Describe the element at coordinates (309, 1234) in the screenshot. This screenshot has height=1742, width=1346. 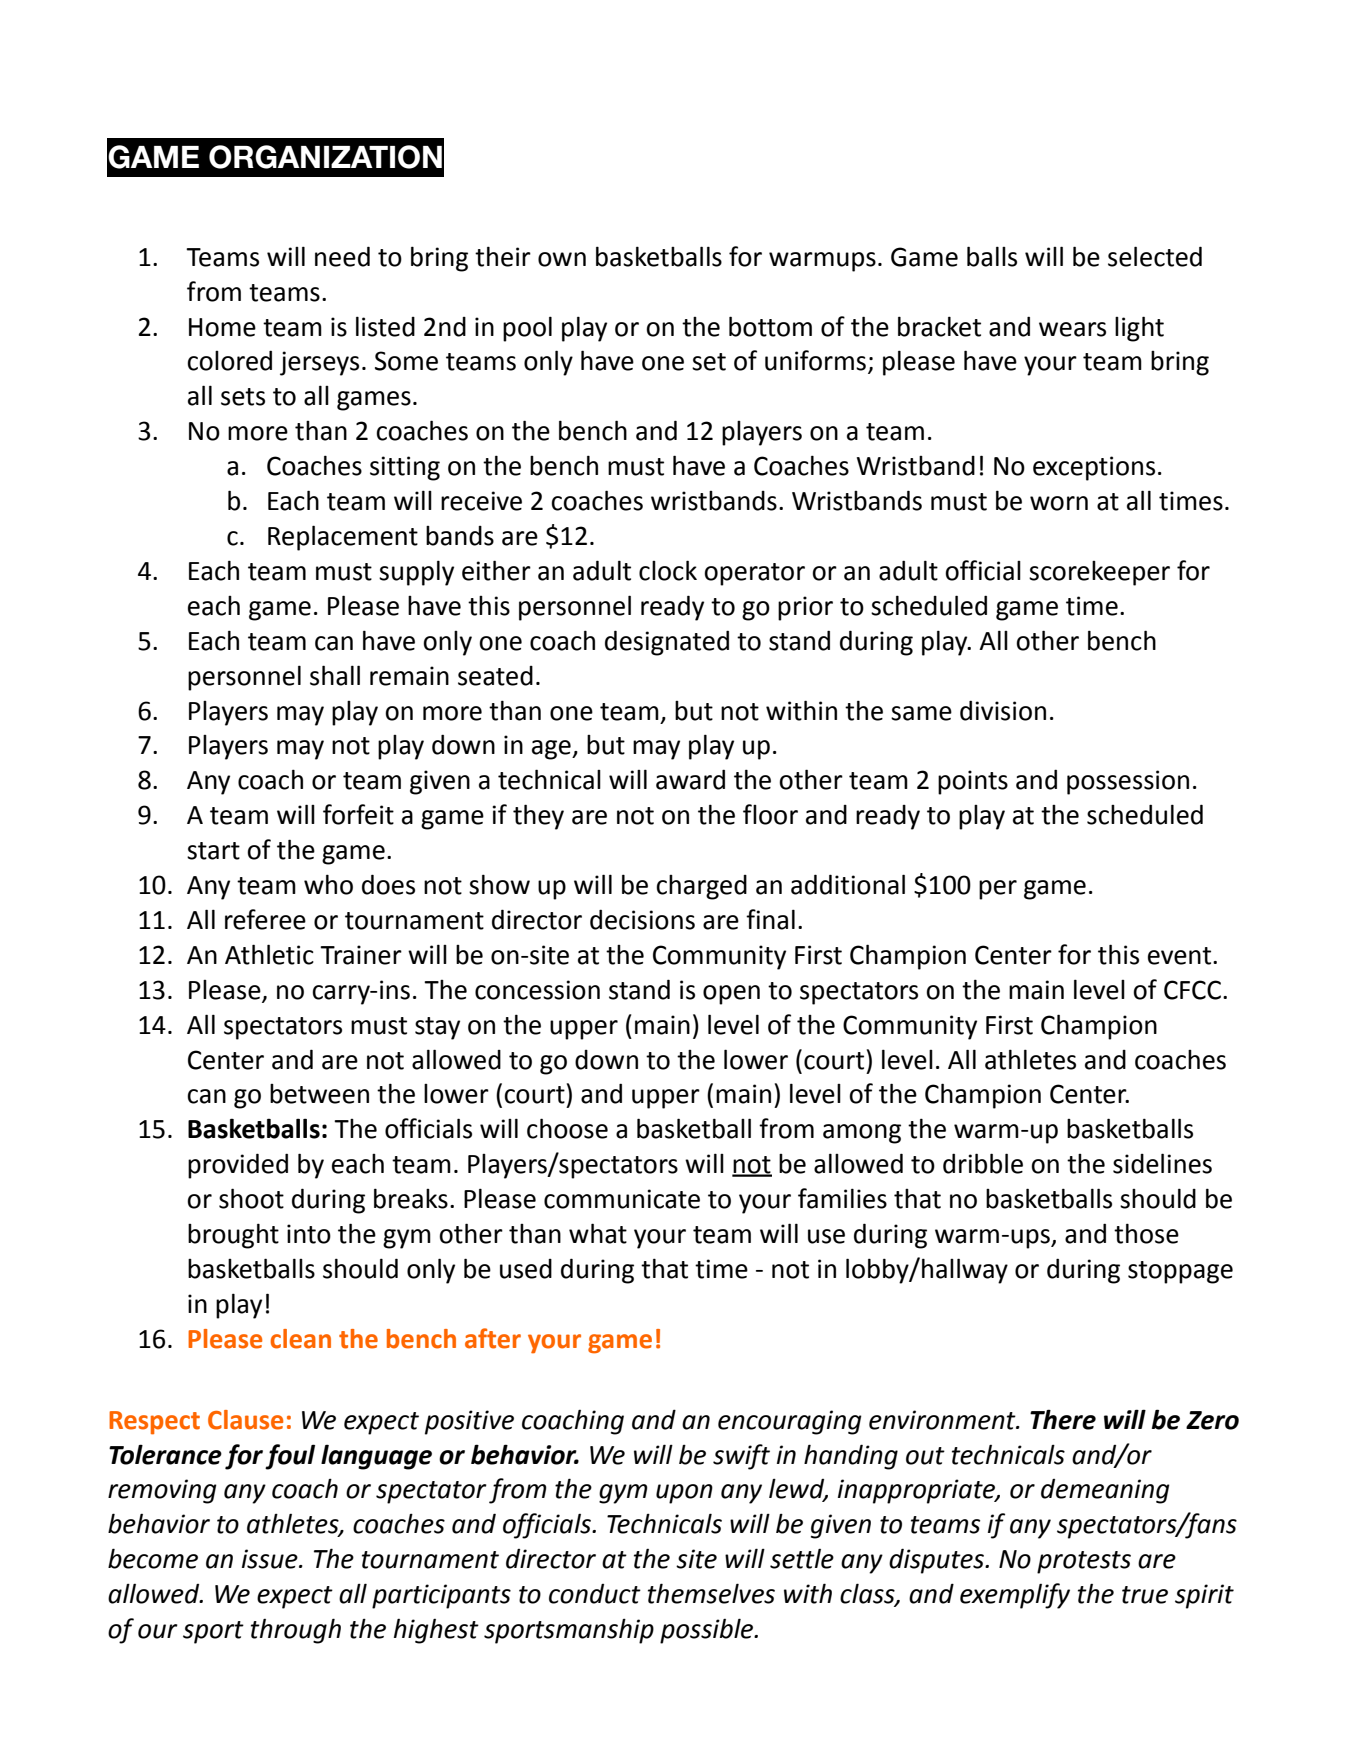
I see `into` at that location.
